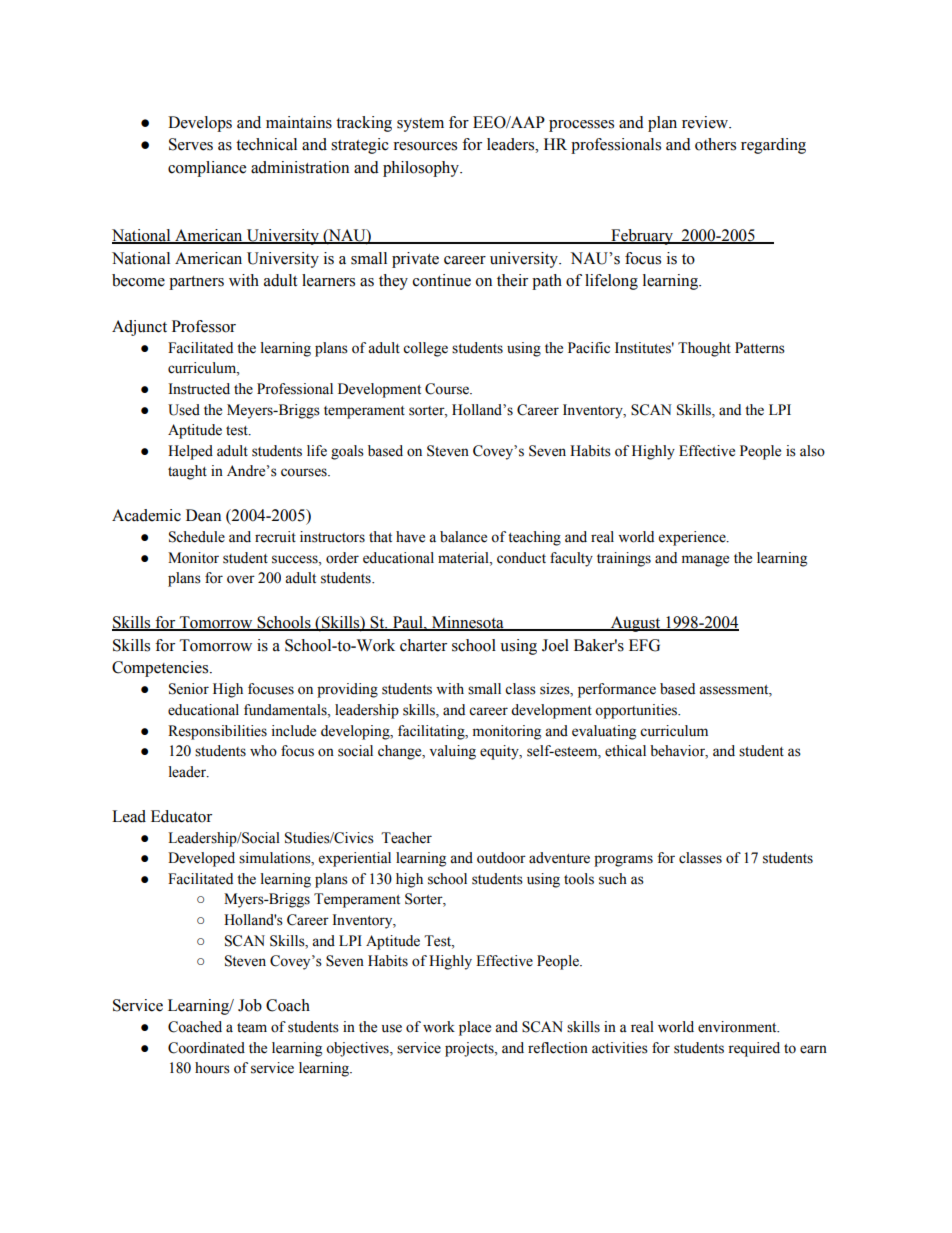 Image resolution: width=952 pixels, height=1233 pixels. Describe the element at coordinates (705, 561) in the document. I see `manage` at that location.
